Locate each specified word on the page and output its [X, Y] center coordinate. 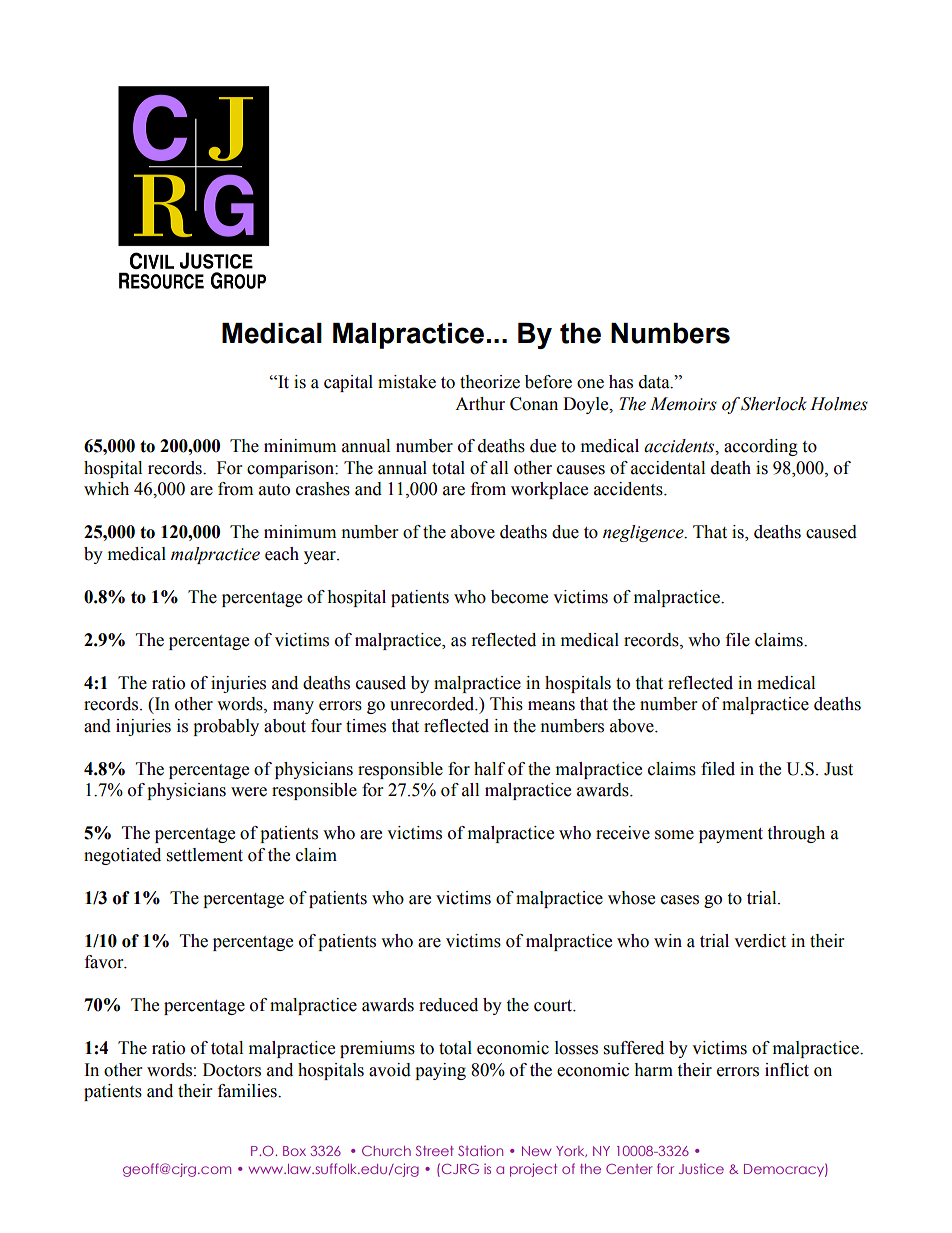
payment [731, 835]
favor [105, 962]
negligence [644, 533]
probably [226, 727]
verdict [760, 941]
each [282, 554]
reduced [448, 1005]
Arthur [480, 404]
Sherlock [774, 404]
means [551, 706]
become [519, 597]
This [506, 704]
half [489, 769]
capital [348, 383]
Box [294, 1151]
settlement [205, 855]
